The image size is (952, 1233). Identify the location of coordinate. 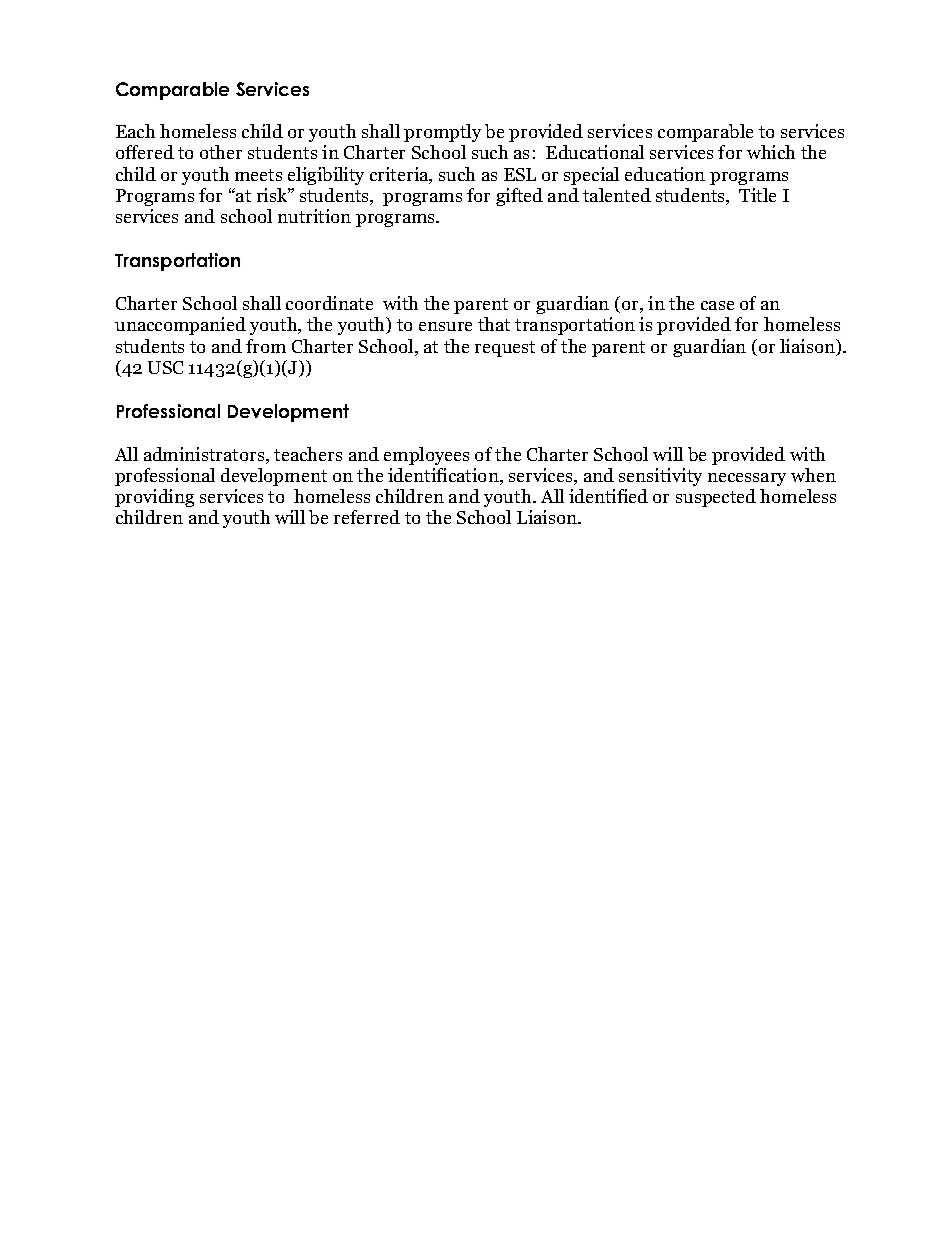
(329, 303).
